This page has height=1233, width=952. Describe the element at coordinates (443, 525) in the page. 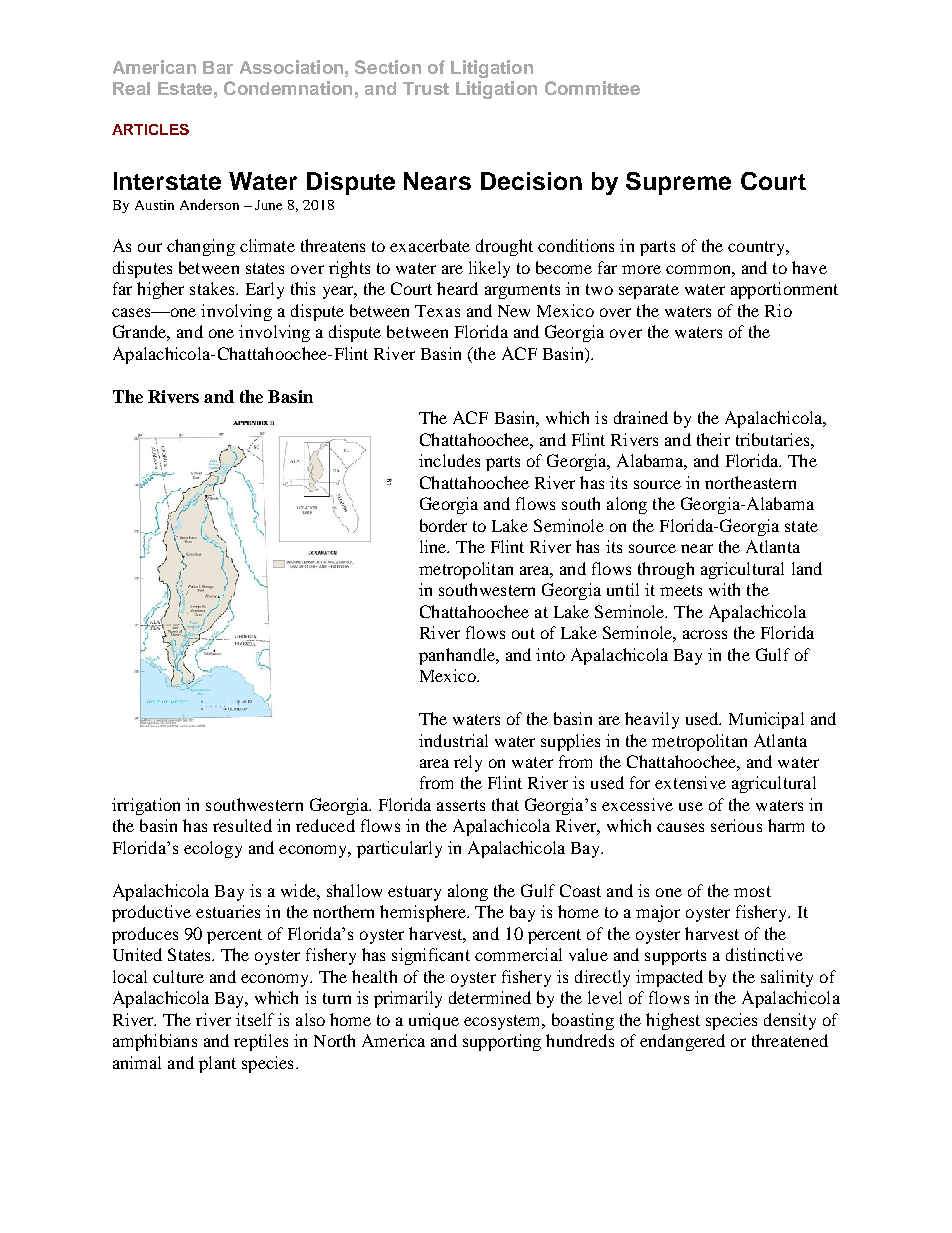

I see `border` at that location.
